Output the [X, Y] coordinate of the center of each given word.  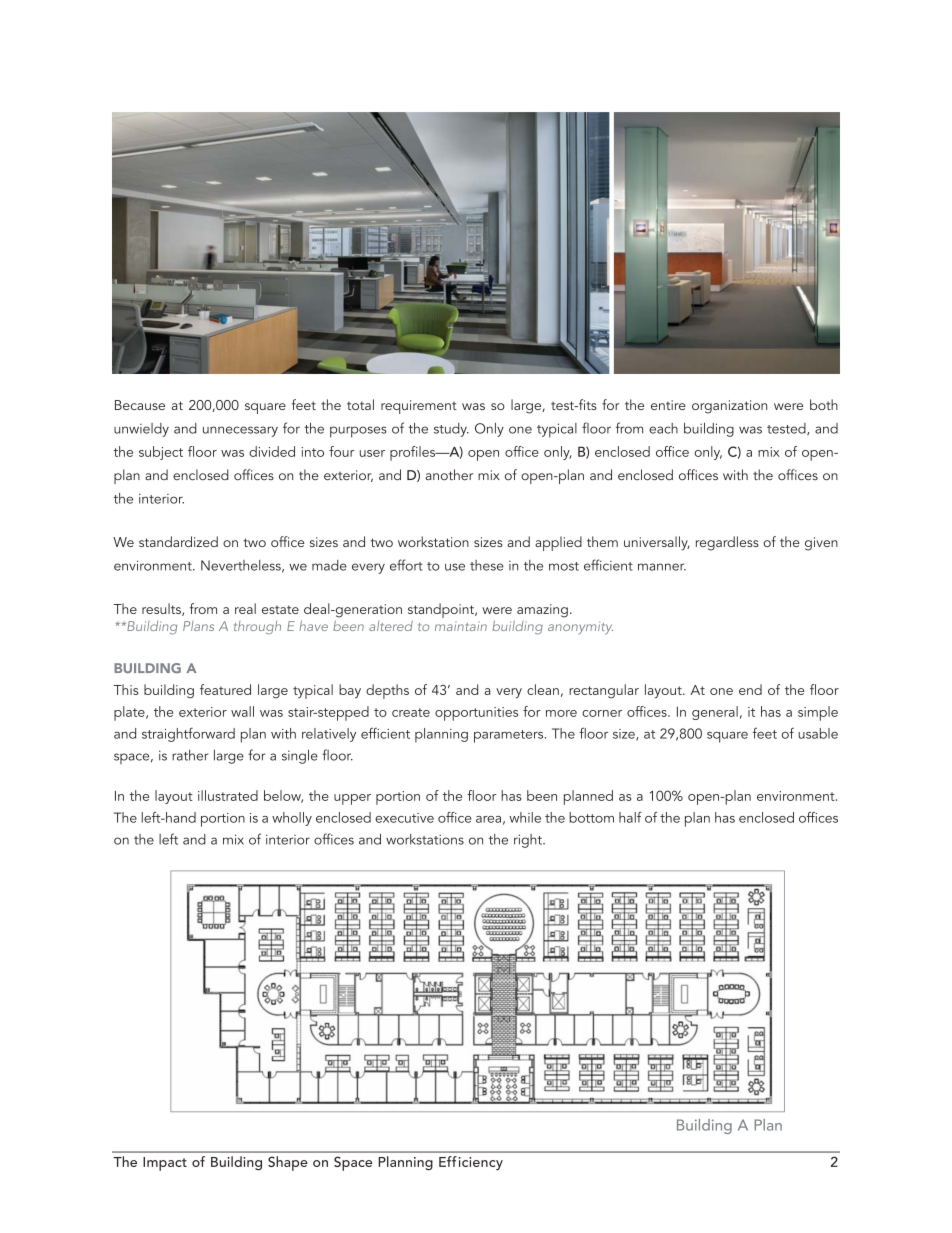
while [525, 817]
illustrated [228, 795]
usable [818, 733]
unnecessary [240, 431]
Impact [165, 1164]
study [451, 430]
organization [729, 407]
